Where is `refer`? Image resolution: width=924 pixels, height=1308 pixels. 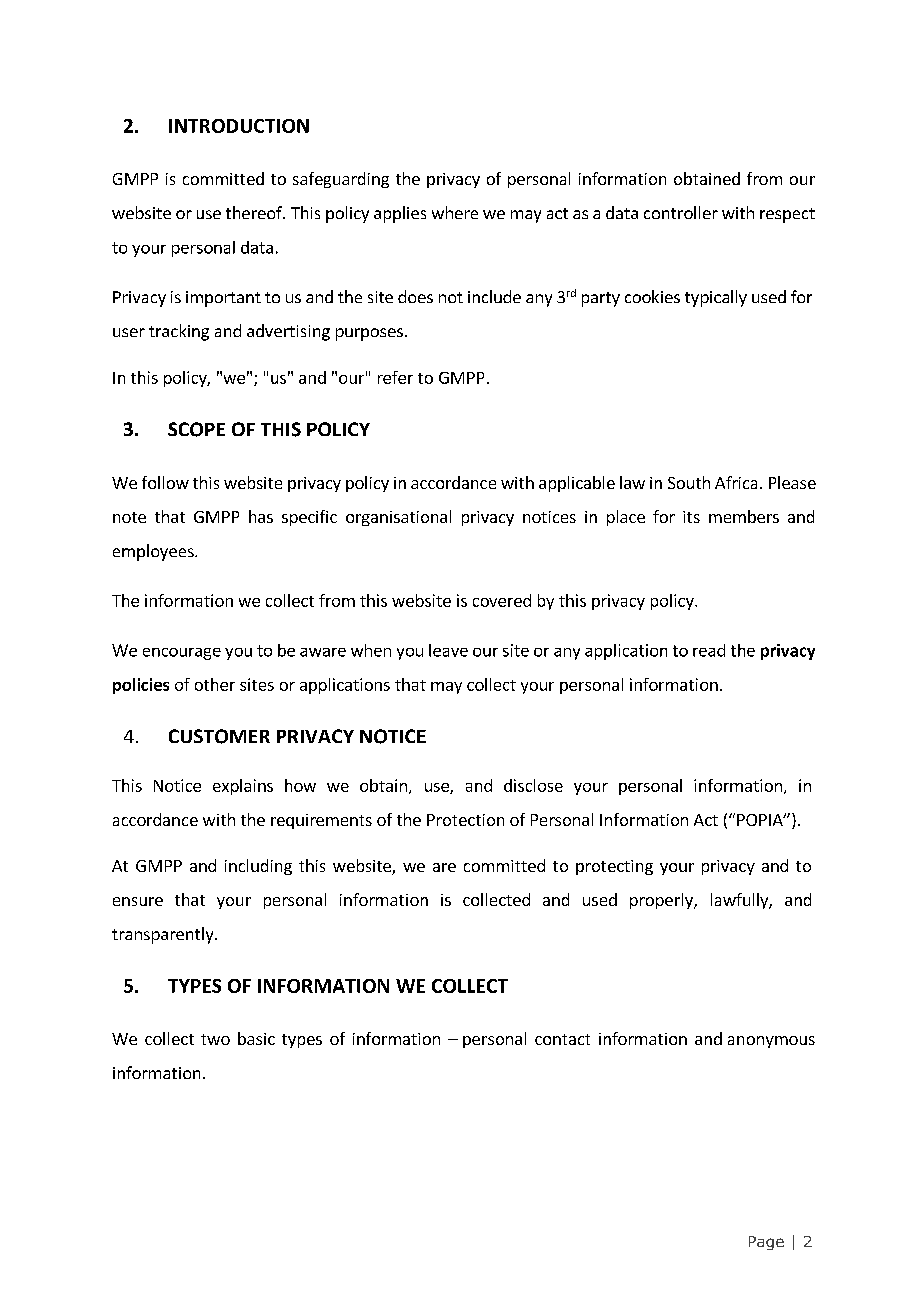
refer is located at coordinates (395, 377).
